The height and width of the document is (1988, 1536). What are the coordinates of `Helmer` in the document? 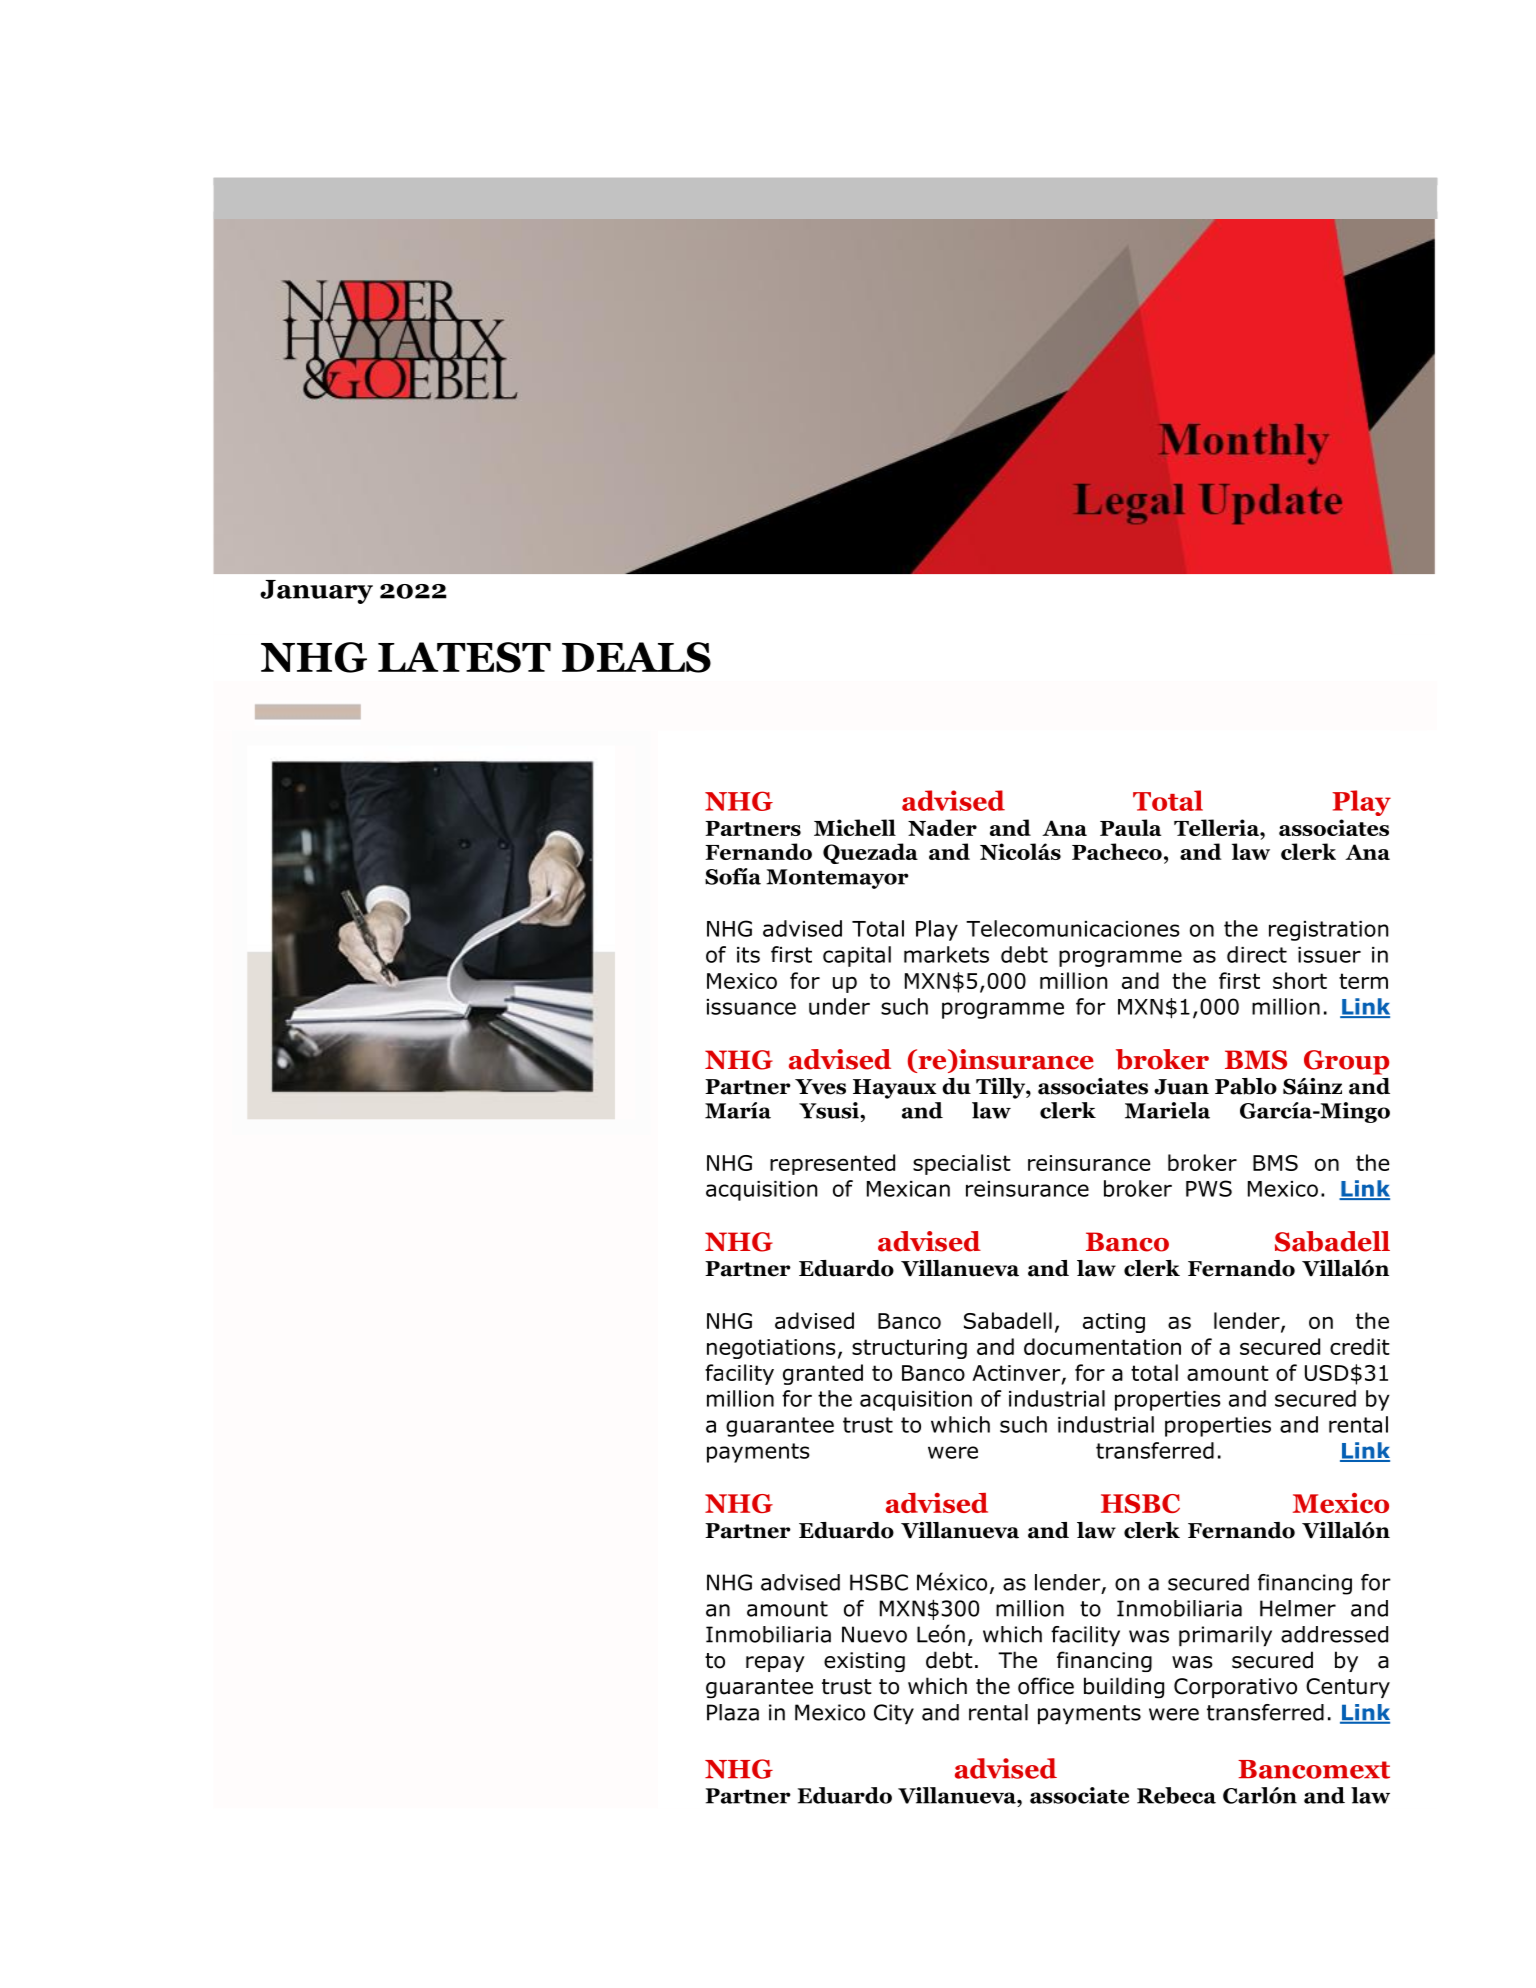 It's located at (1298, 1608).
